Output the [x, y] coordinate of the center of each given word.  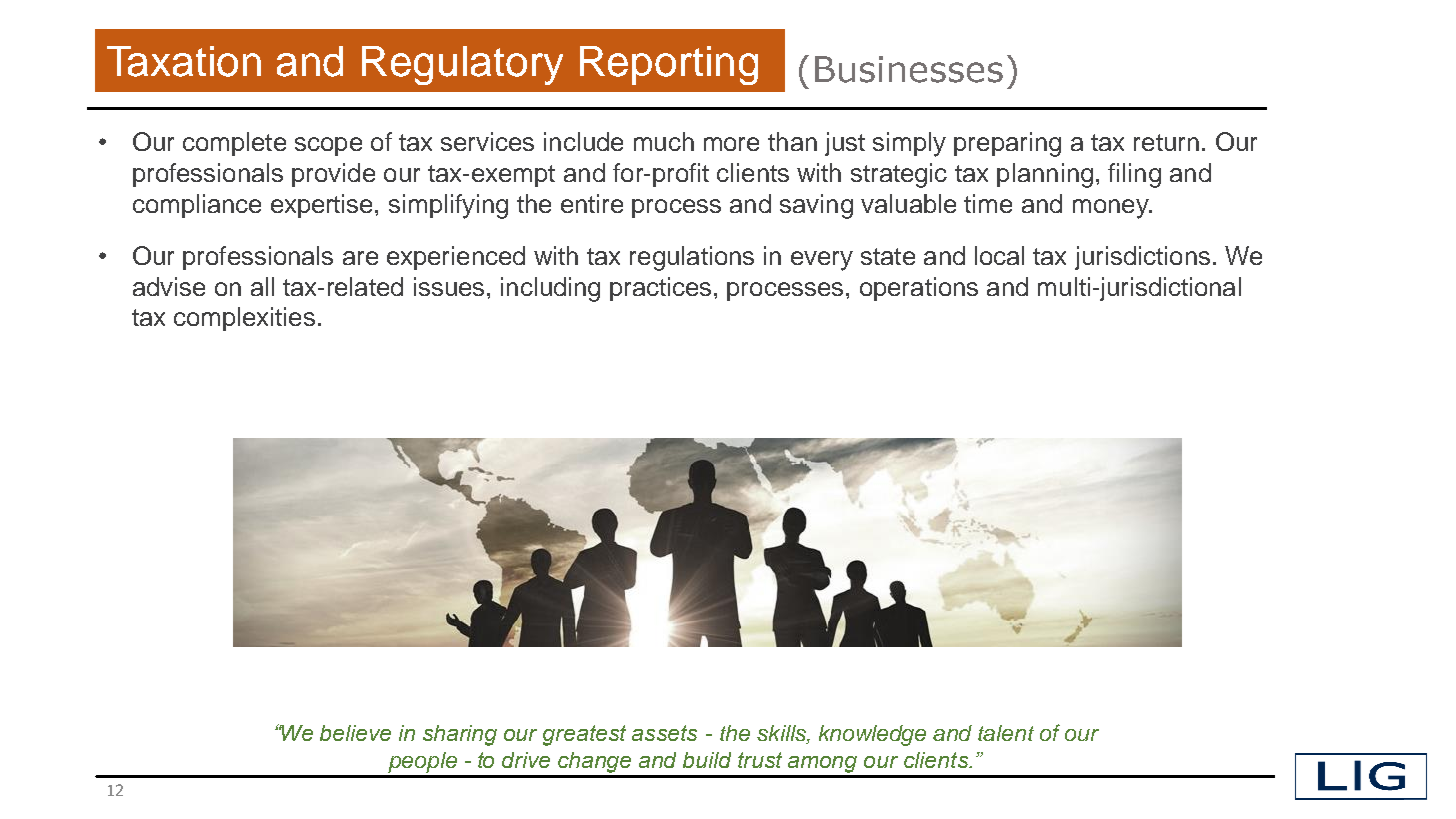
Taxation [184, 61]
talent [1006, 733]
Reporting [669, 65]
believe [355, 733]
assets [664, 733]
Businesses [909, 69]
